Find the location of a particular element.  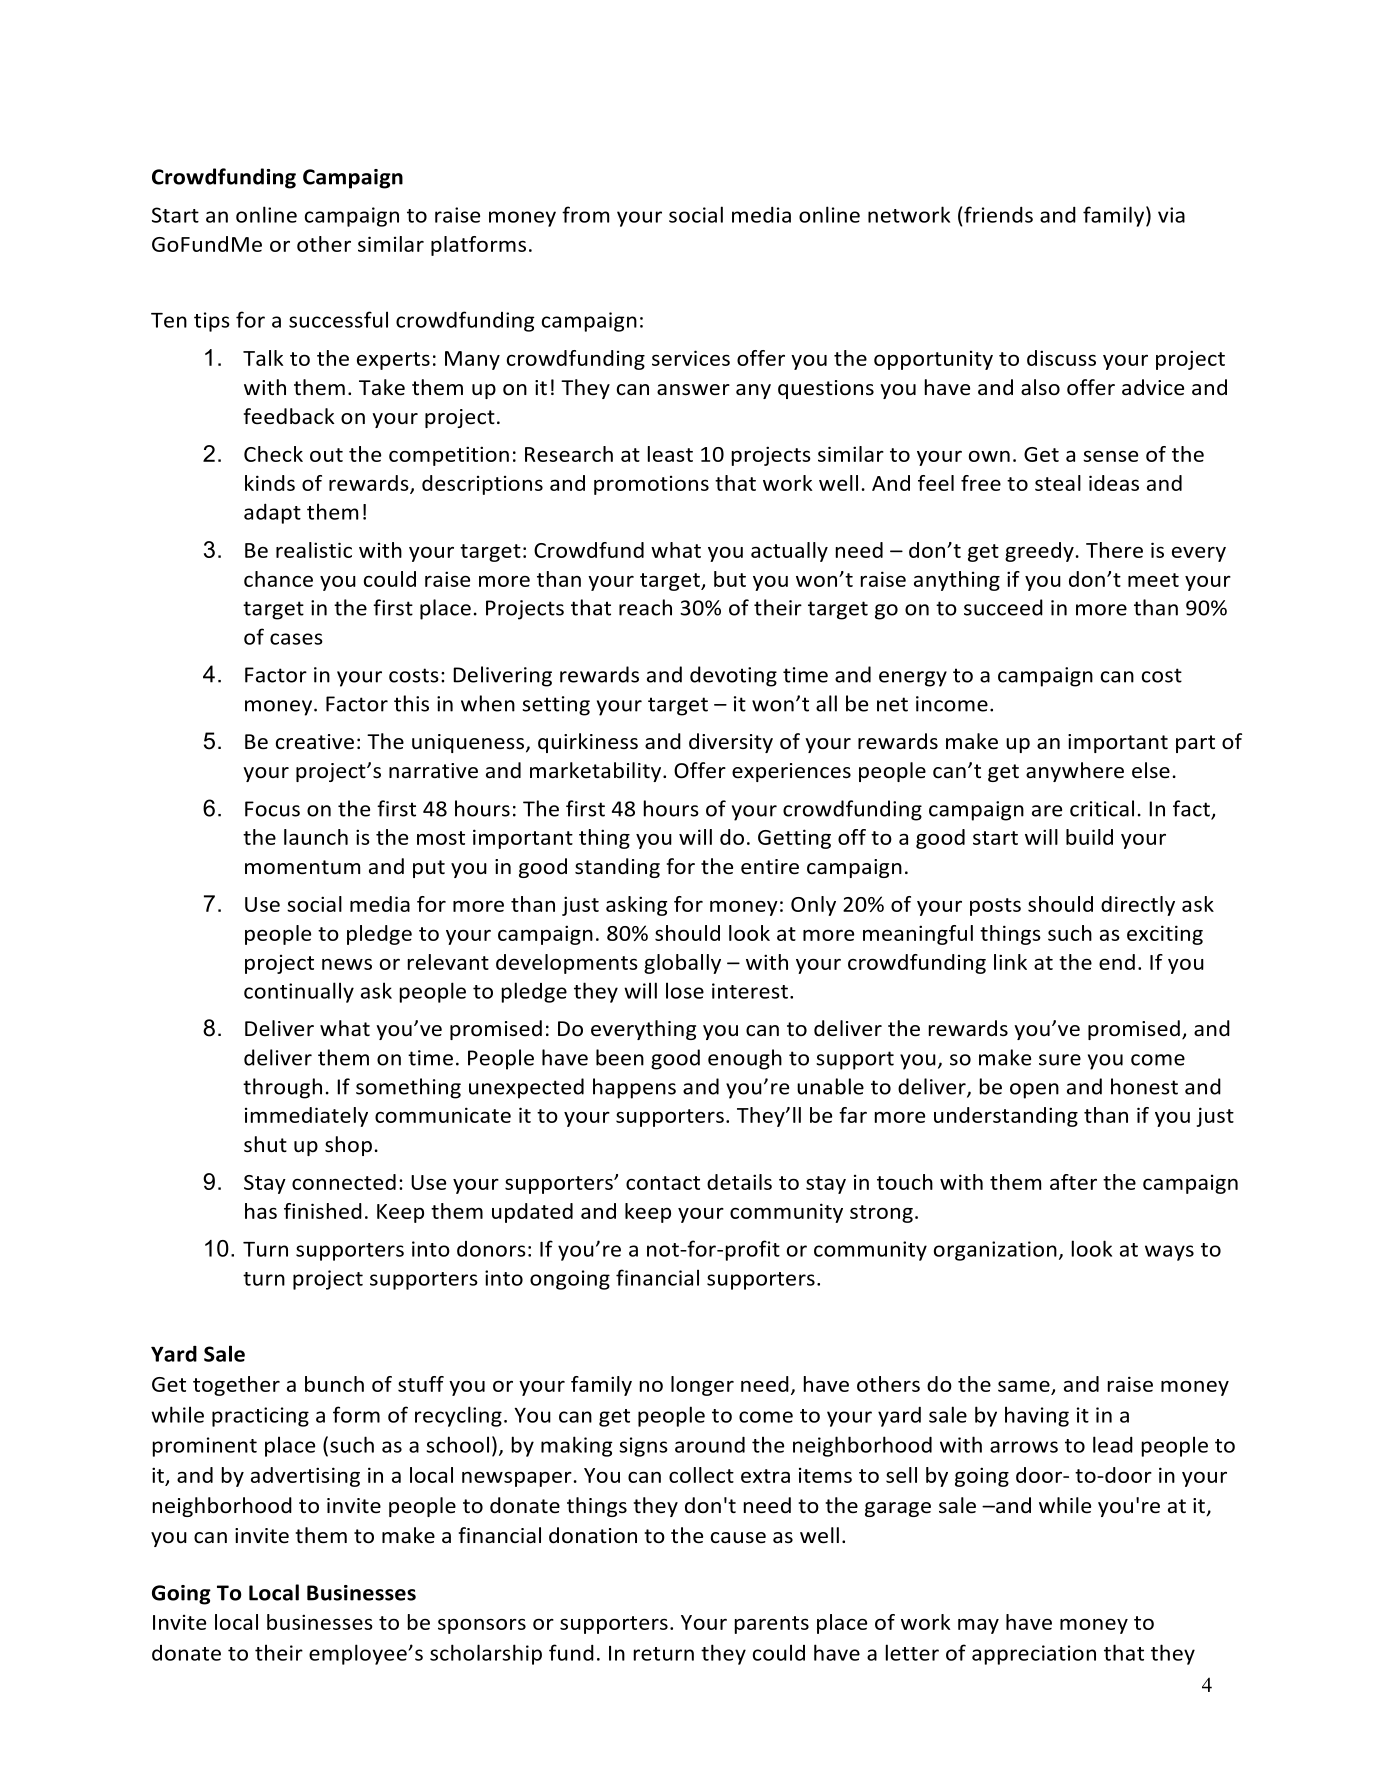

from is located at coordinates (585, 214).
